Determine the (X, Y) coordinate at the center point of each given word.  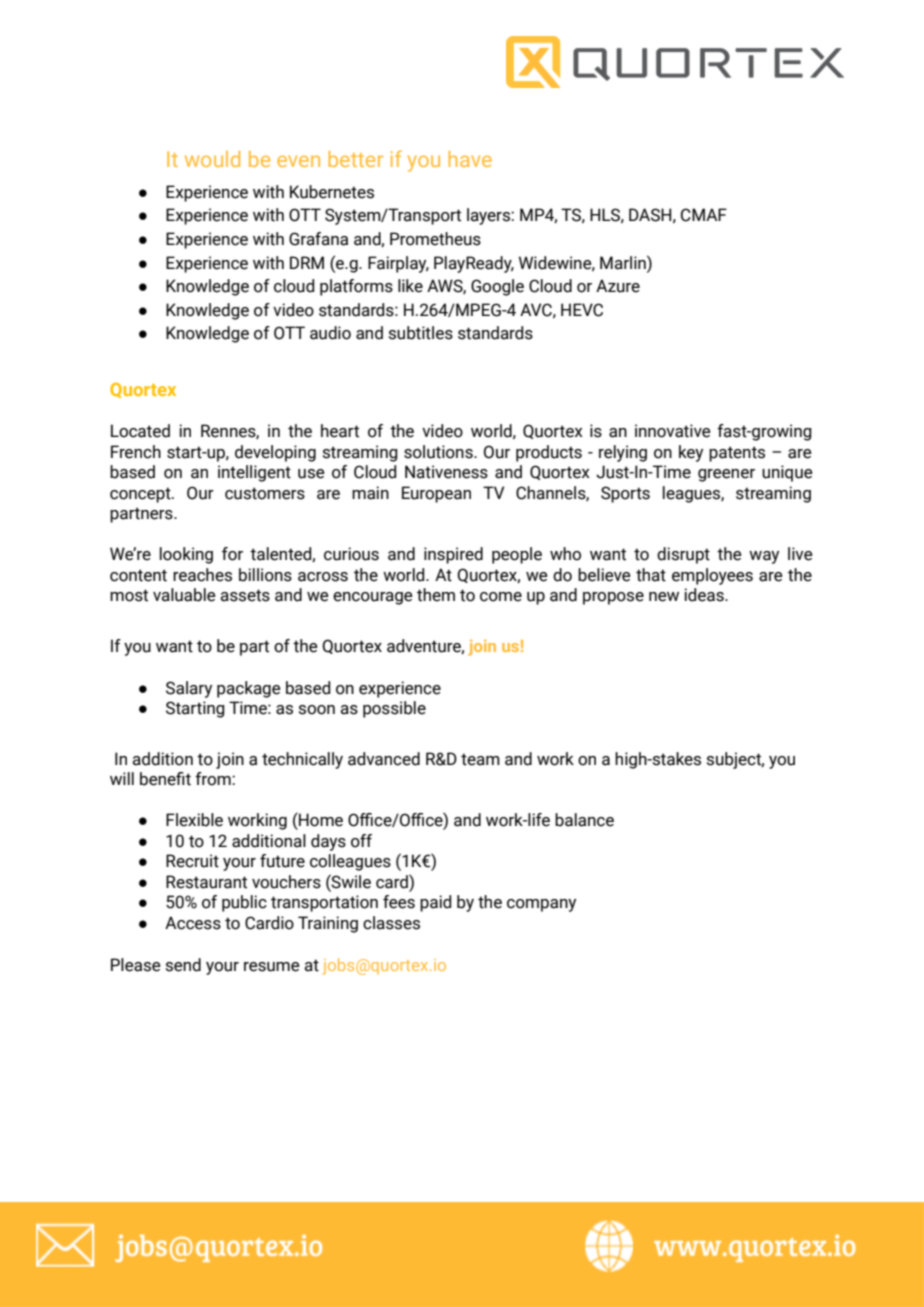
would (212, 159)
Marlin (624, 262)
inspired (453, 555)
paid (435, 903)
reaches (202, 575)
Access (193, 923)
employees (712, 576)
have (470, 159)
